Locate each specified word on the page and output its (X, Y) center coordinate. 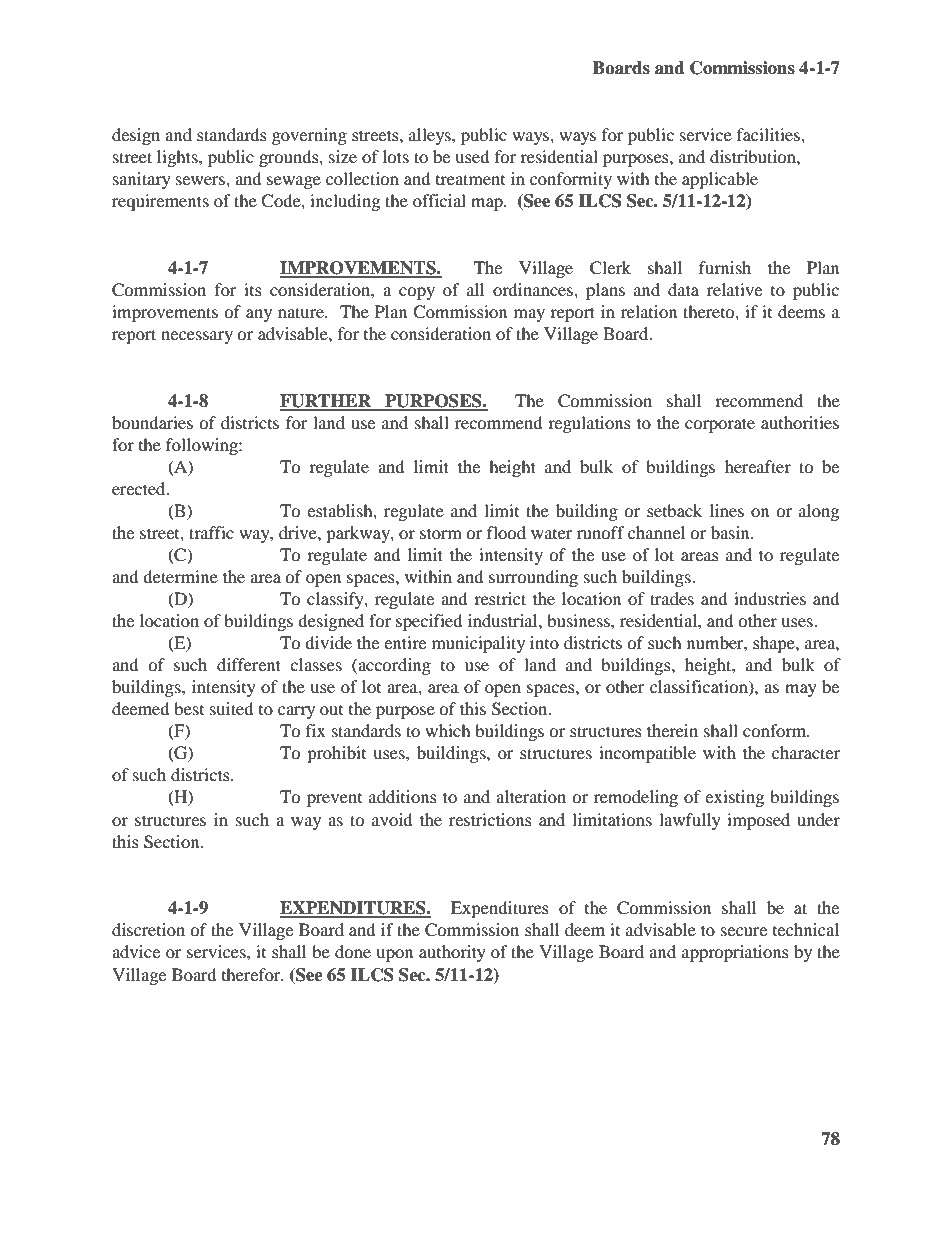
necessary (197, 337)
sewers (201, 180)
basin (731, 532)
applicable (720, 180)
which (448, 730)
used (472, 156)
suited (232, 708)
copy (417, 293)
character (806, 752)
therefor (252, 974)
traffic (211, 532)
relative (734, 289)
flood (506, 532)
